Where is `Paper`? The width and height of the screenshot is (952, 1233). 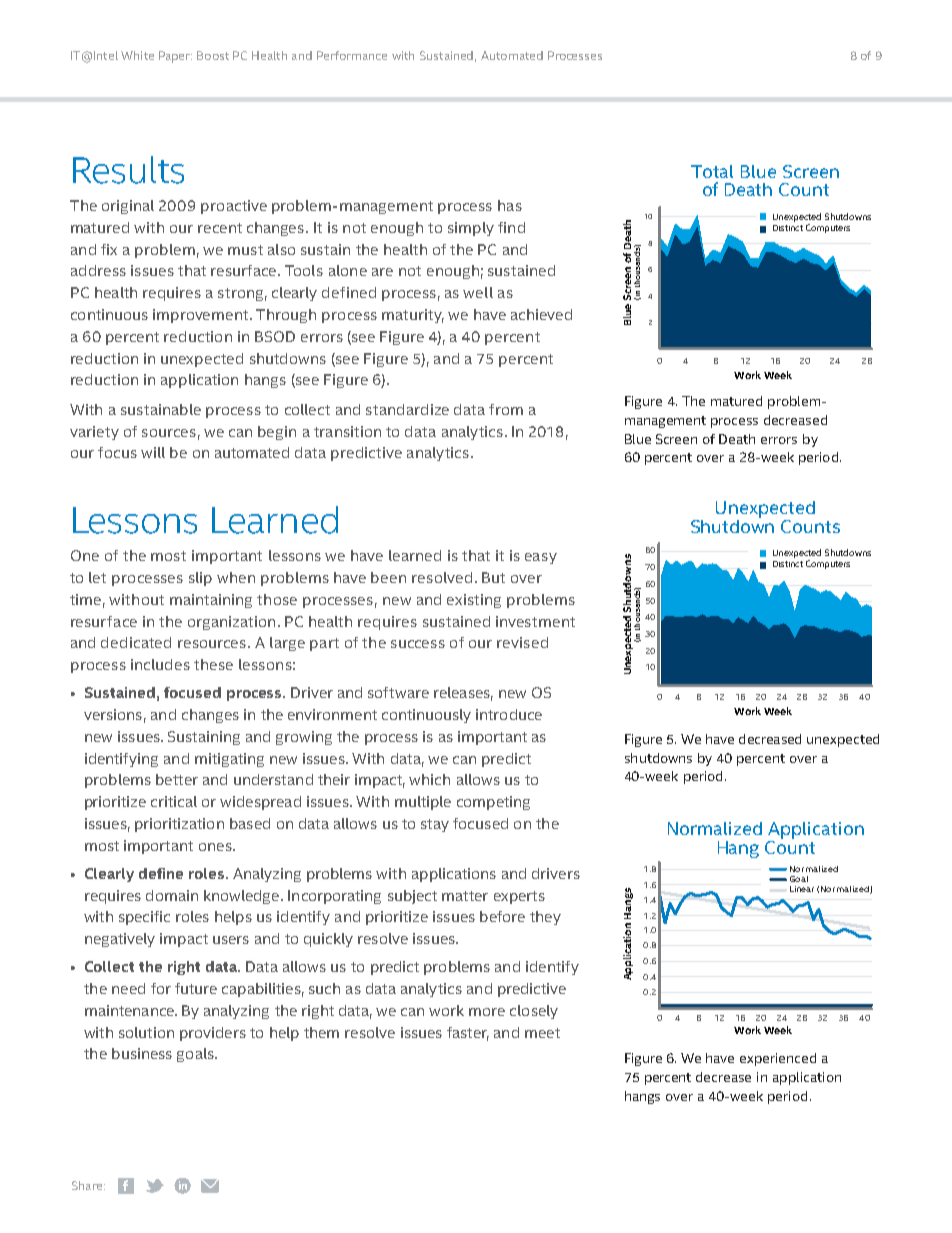 Paper is located at coordinates (175, 57).
